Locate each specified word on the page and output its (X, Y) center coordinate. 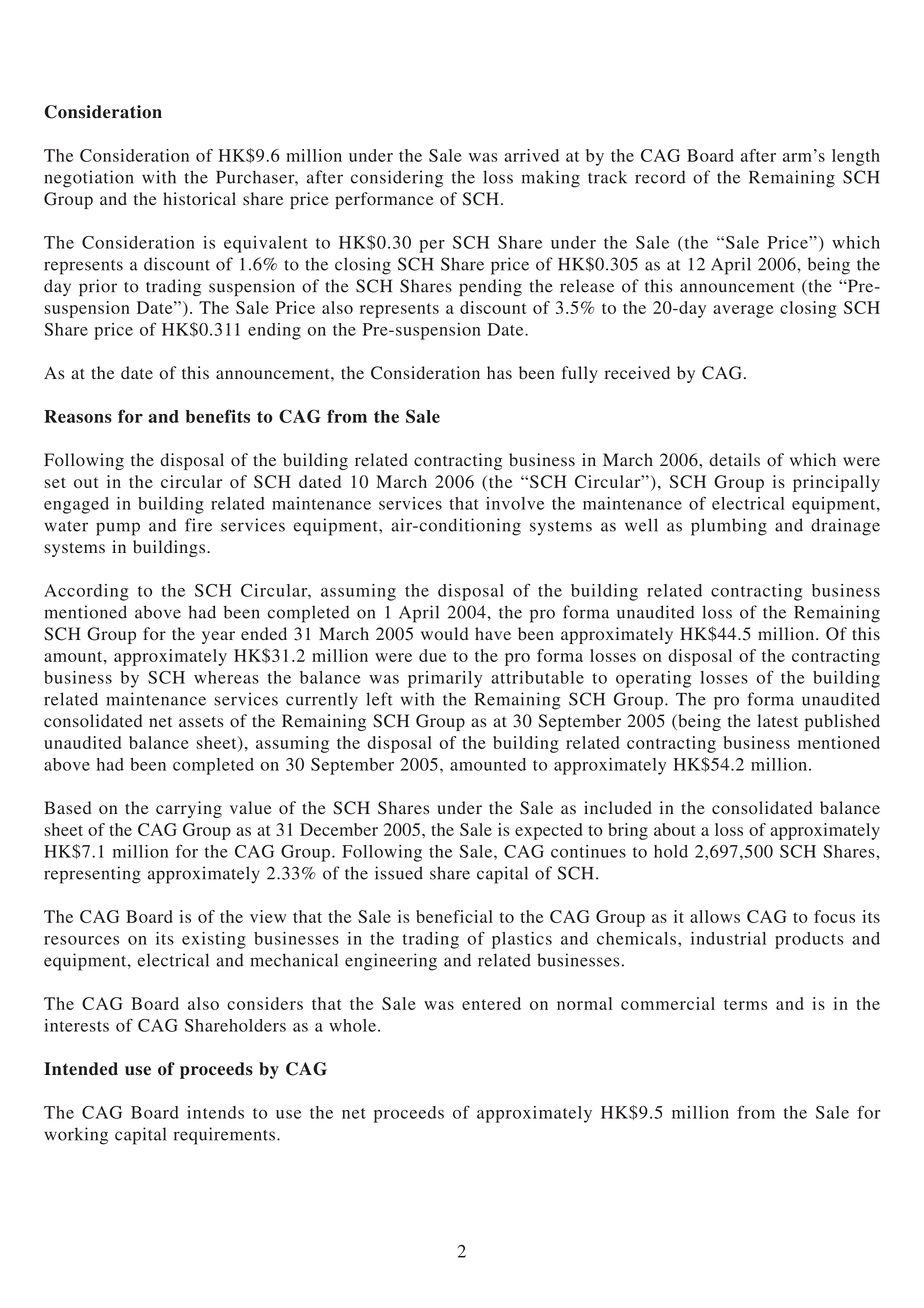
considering (397, 179)
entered (491, 1003)
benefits (218, 416)
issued (399, 873)
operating (653, 679)
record (660, 177)
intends (215, 1112)
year (218, 637)
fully (580, 374)
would (444, 634)
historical (199, 199)
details (734, 460)
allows (715, 916)
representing (92, 875)
